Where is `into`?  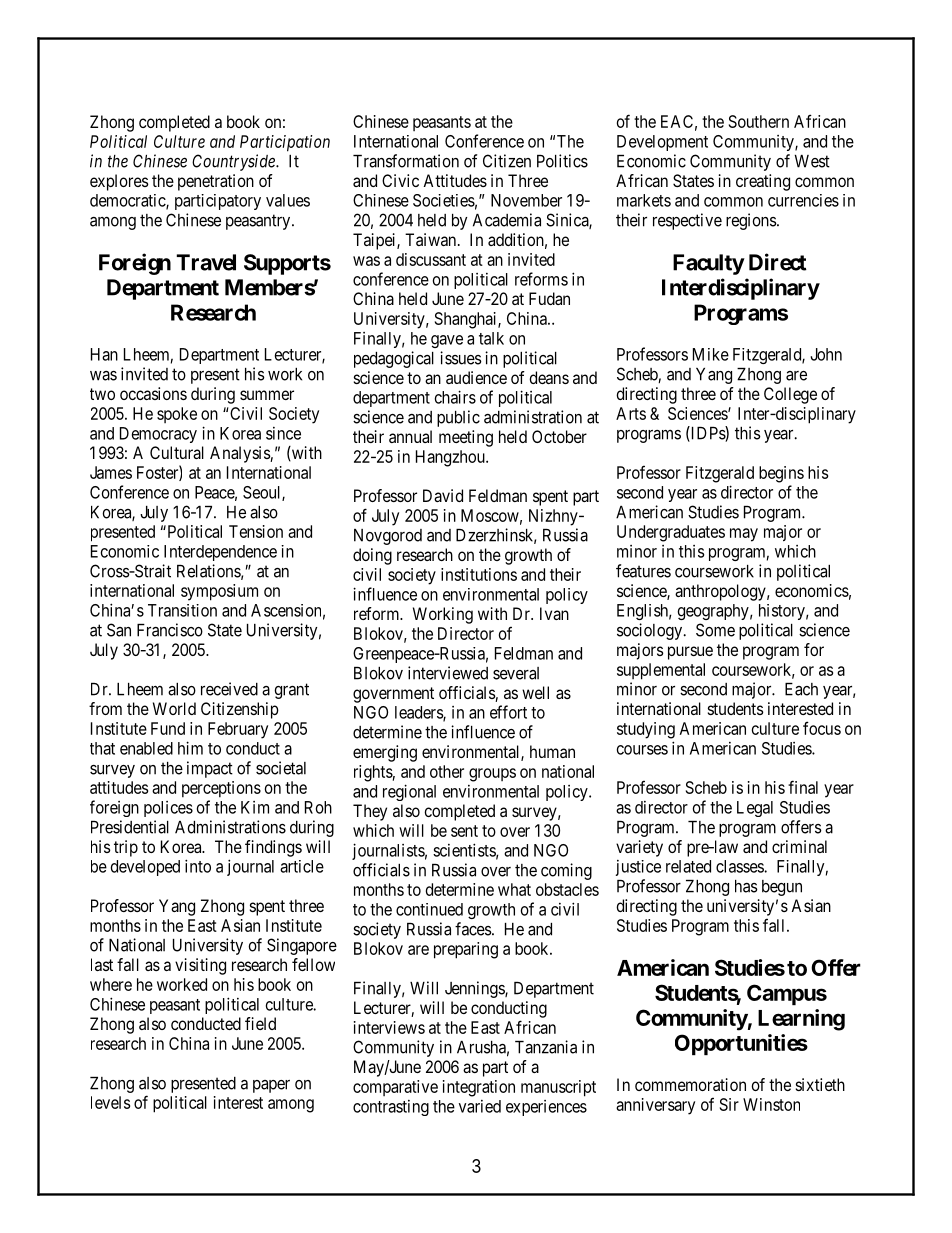
into is located at coordinates (198, 866).
